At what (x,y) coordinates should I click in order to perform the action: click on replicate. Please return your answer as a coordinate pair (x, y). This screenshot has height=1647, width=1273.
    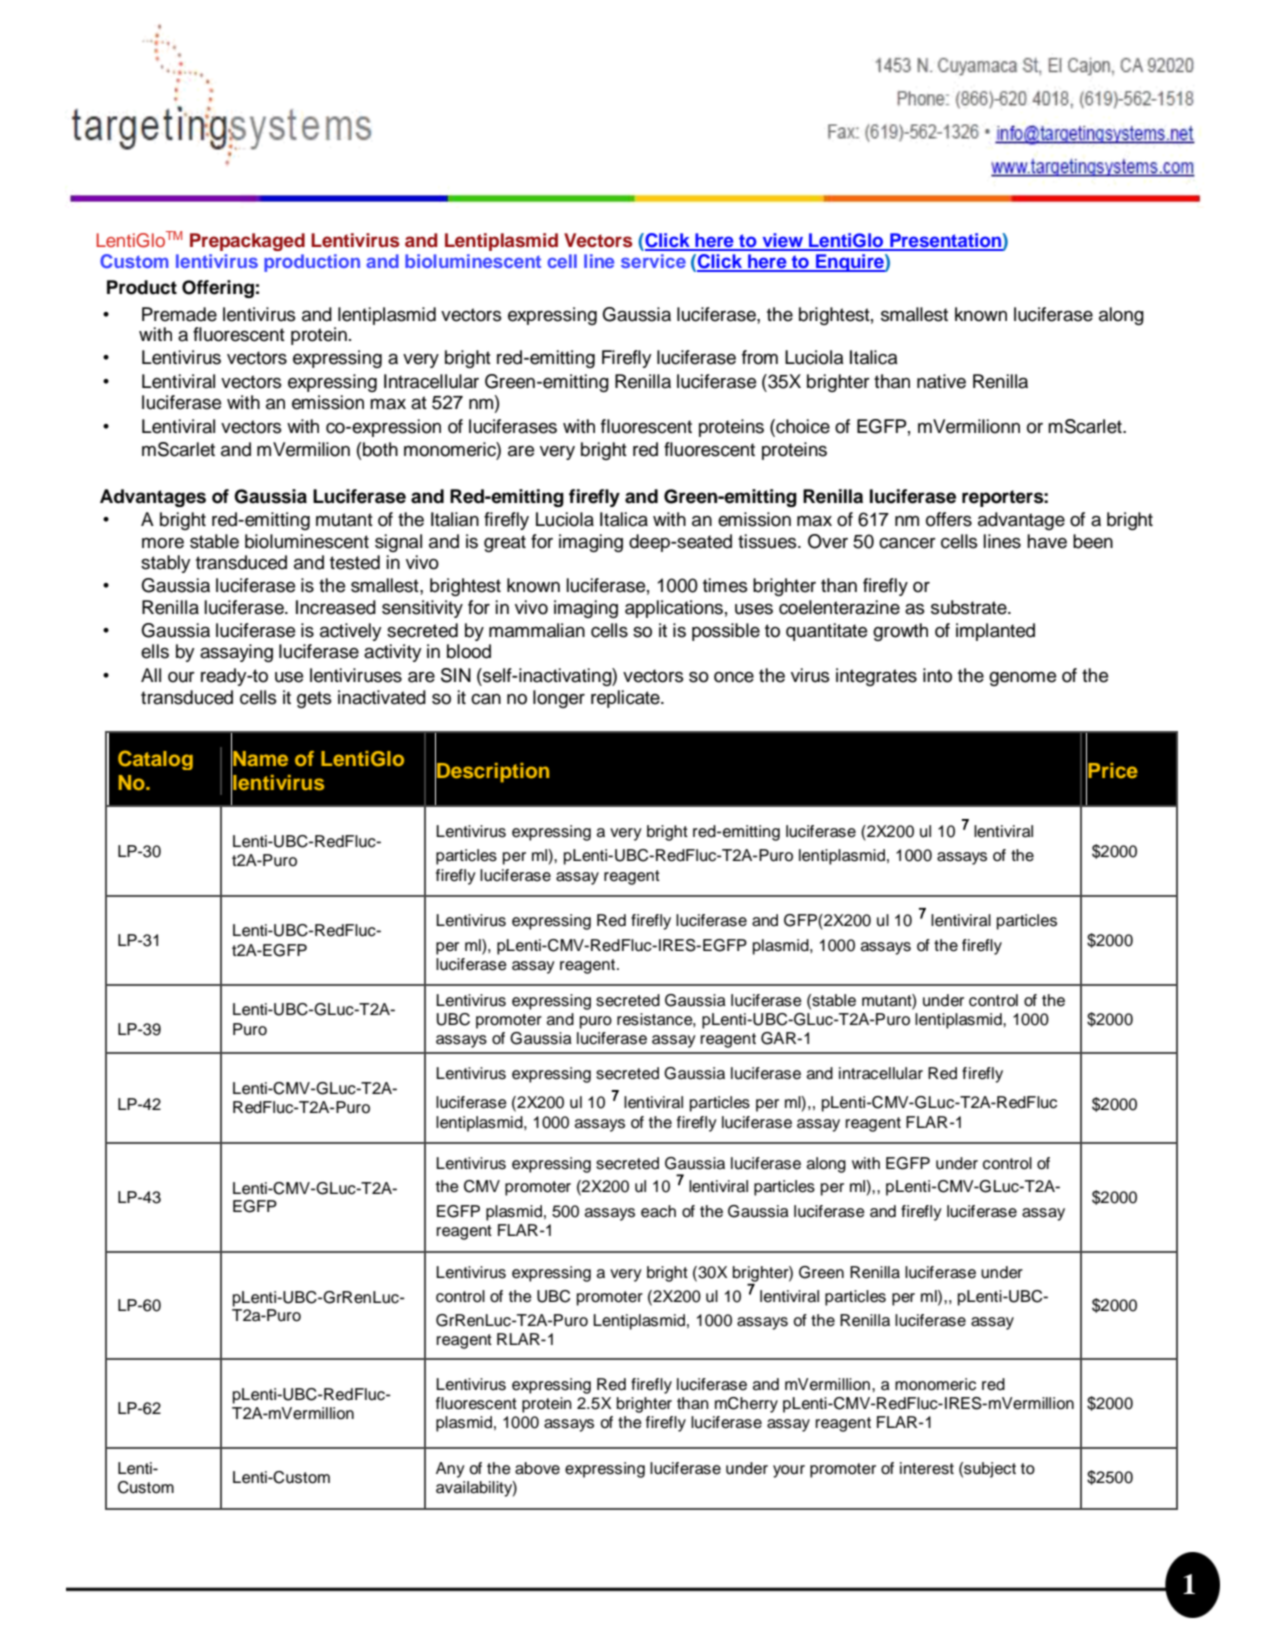
    Looking at the image, I should click on (626, 699).
